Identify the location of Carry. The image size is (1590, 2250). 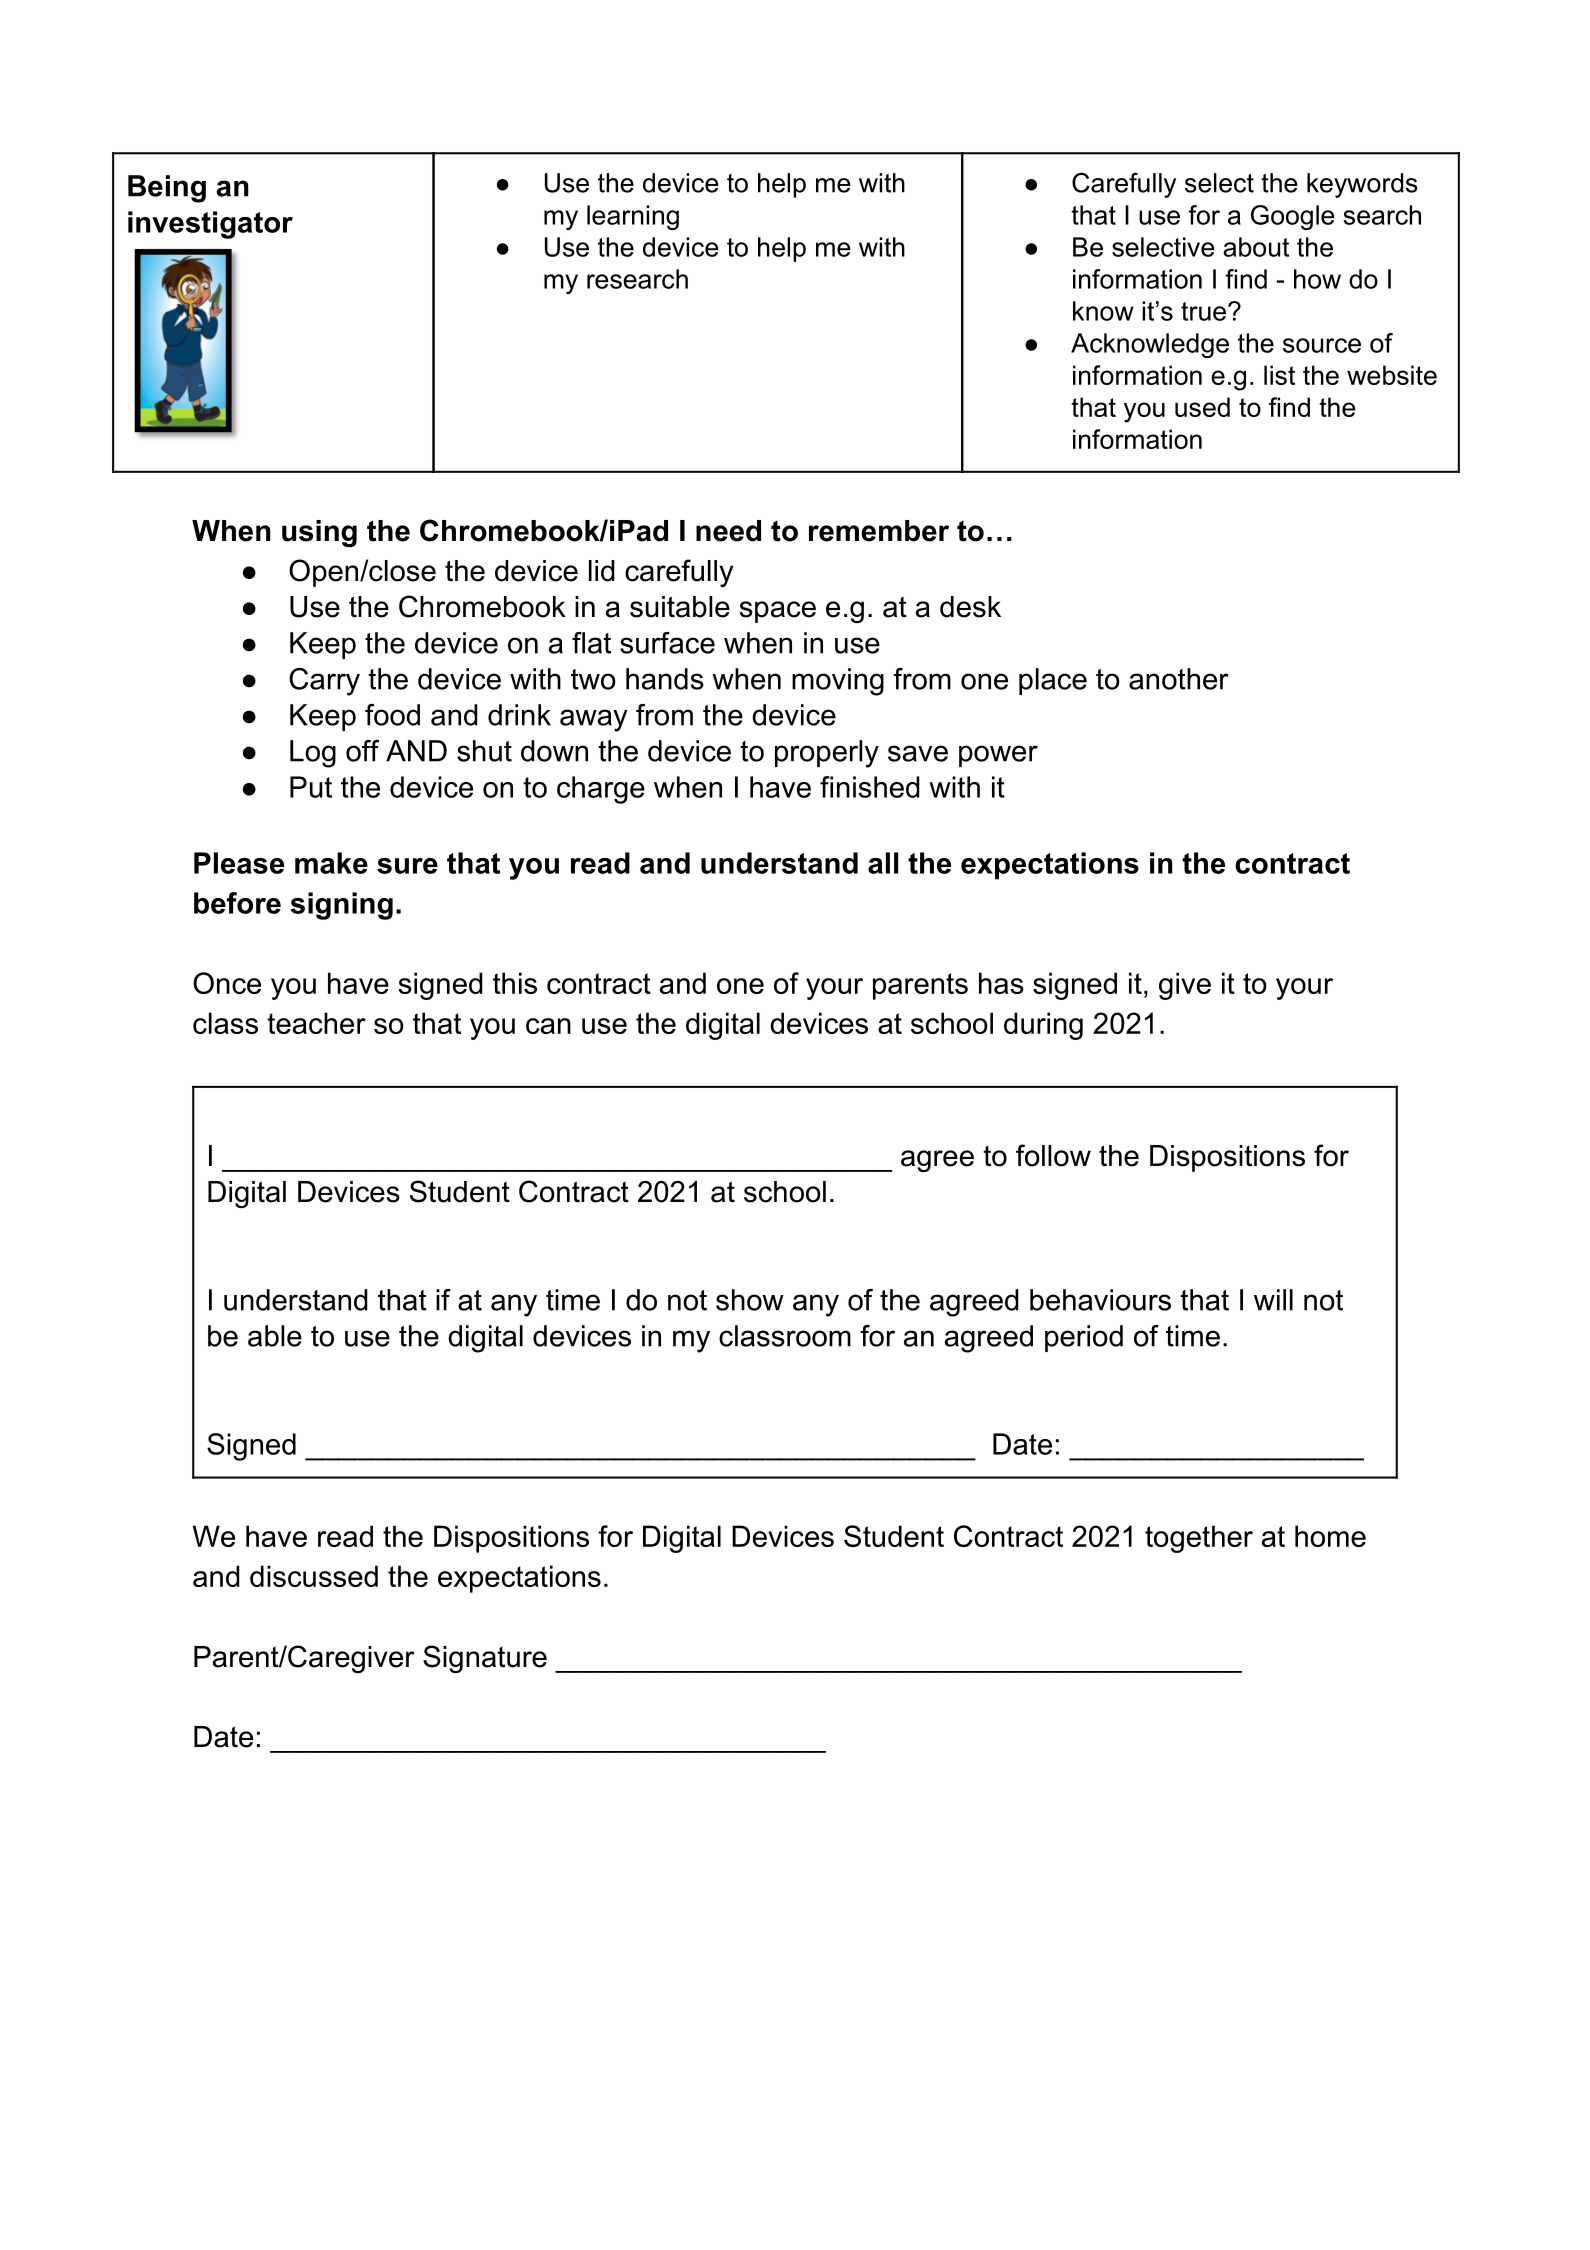
(324, 682).
